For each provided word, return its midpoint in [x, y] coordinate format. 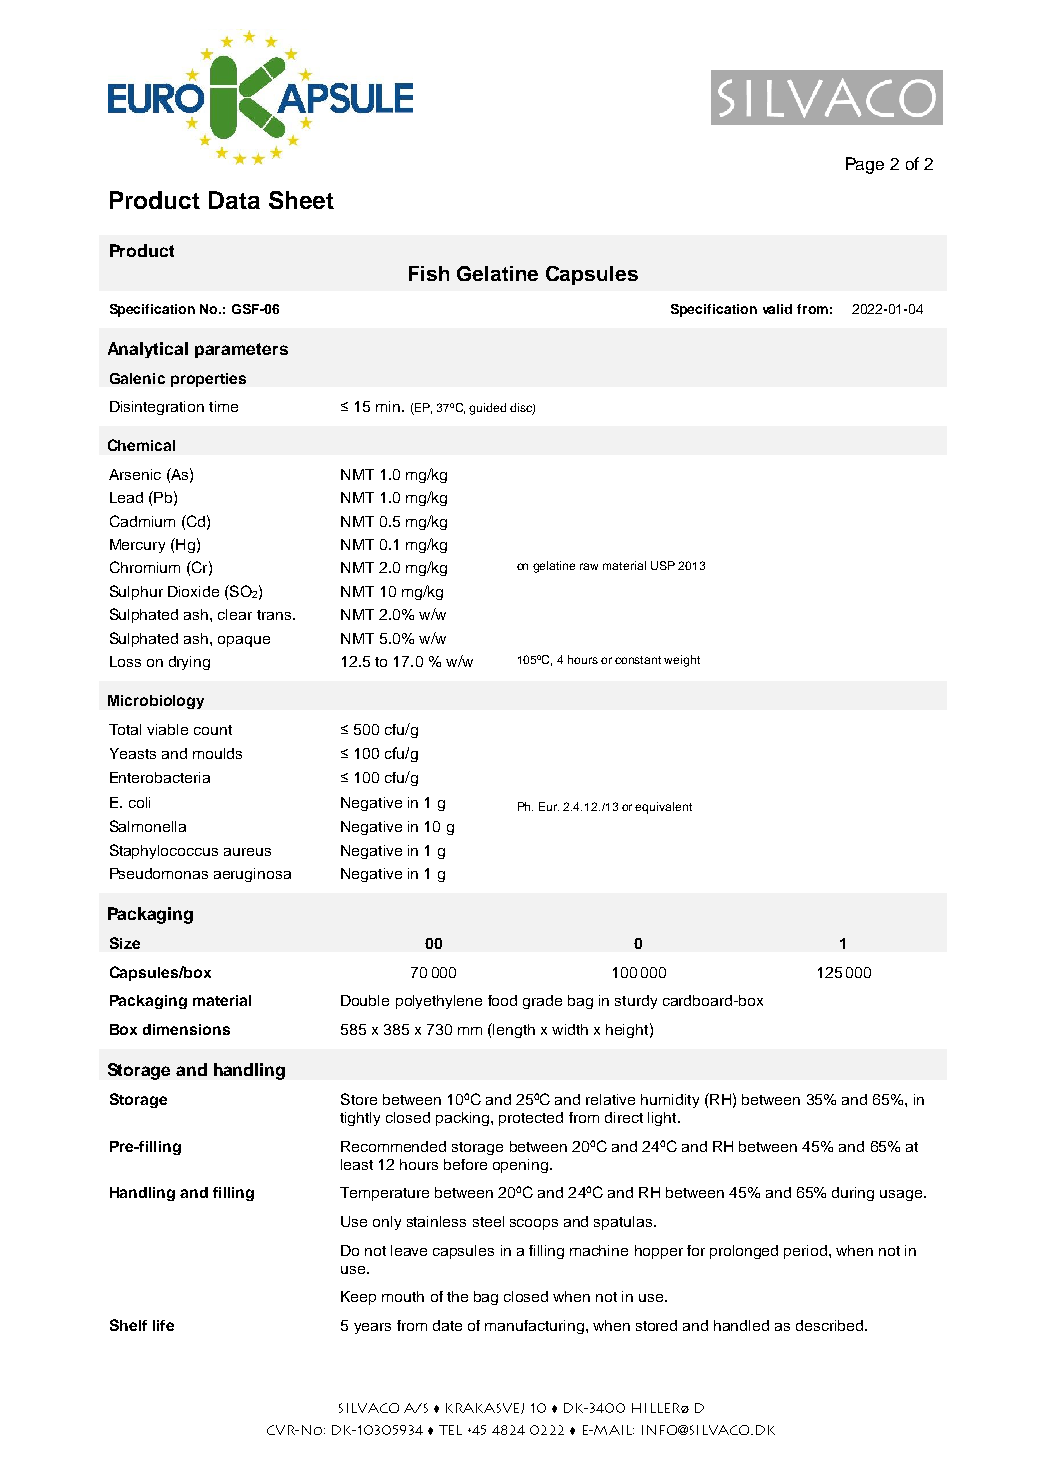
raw [589, 566]
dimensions [186, 1029]
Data [234, 200]
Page [865, 165]
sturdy [636, 1002]
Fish [429, 273]
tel [450, 1430]
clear [235, 614]
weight [682, 661]
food [502, 1000]
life [163, 1325]
